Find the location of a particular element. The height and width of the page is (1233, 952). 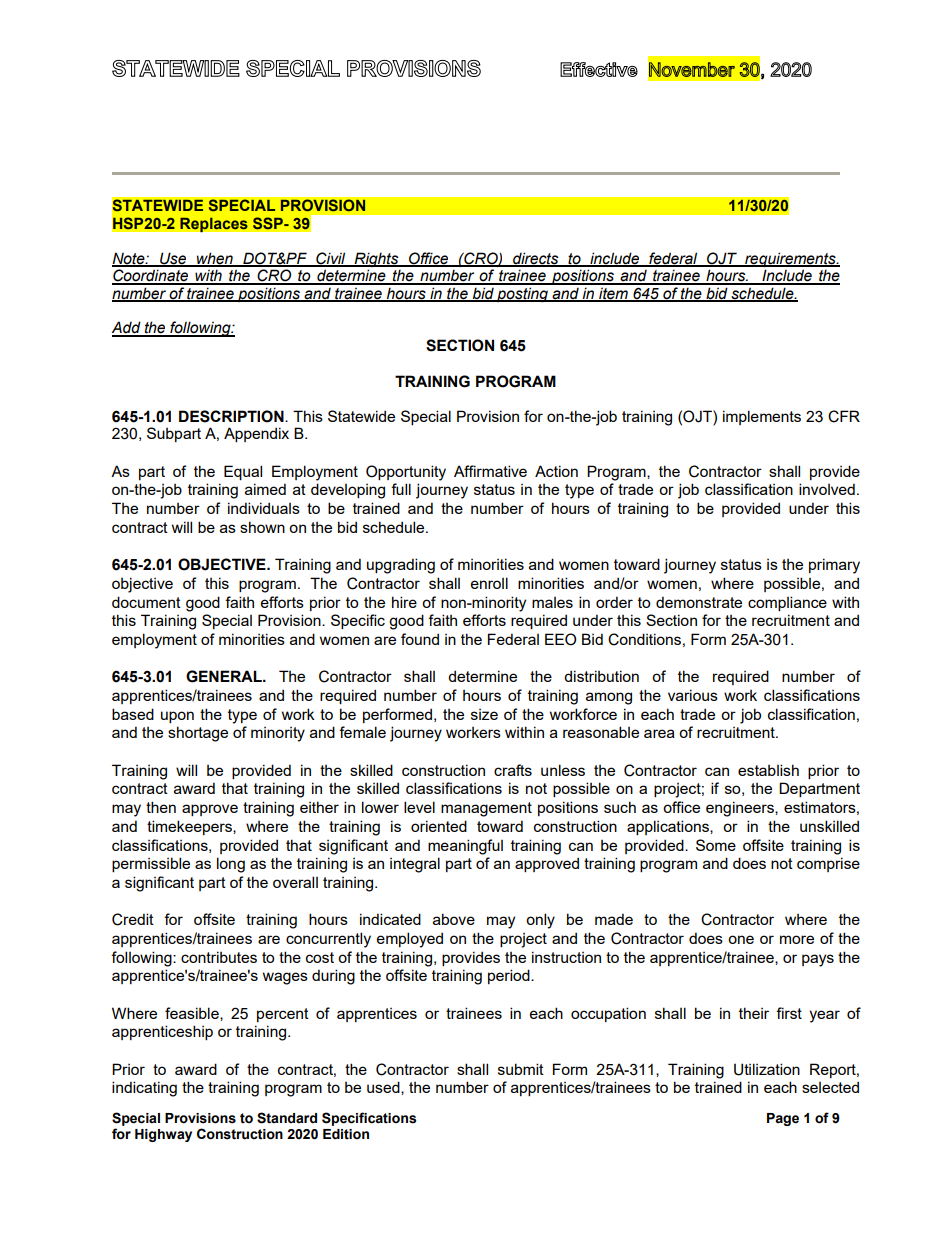

Rights is located at coordinates (376, 261).
